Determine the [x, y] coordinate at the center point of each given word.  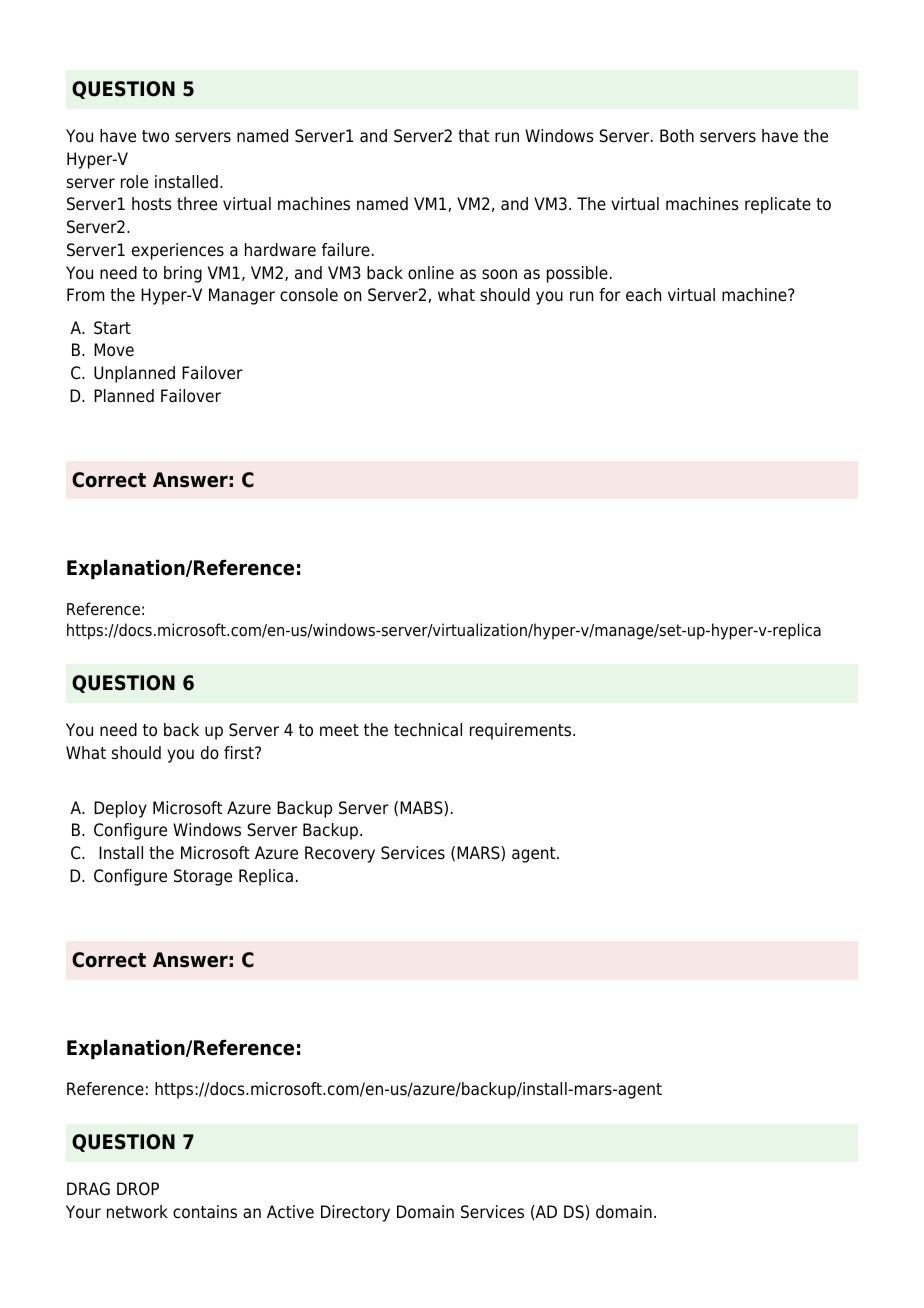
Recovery [340, 854]
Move [114, 350]
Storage [203, 877]
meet [339, 730]
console [309, 295]
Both [677, 136]
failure [346, 250]
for [610, 295]
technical [428, 730]
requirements [522, 731]
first [240, 753]
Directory [355, 1213]
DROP [138, 1189]
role [134, 182]
